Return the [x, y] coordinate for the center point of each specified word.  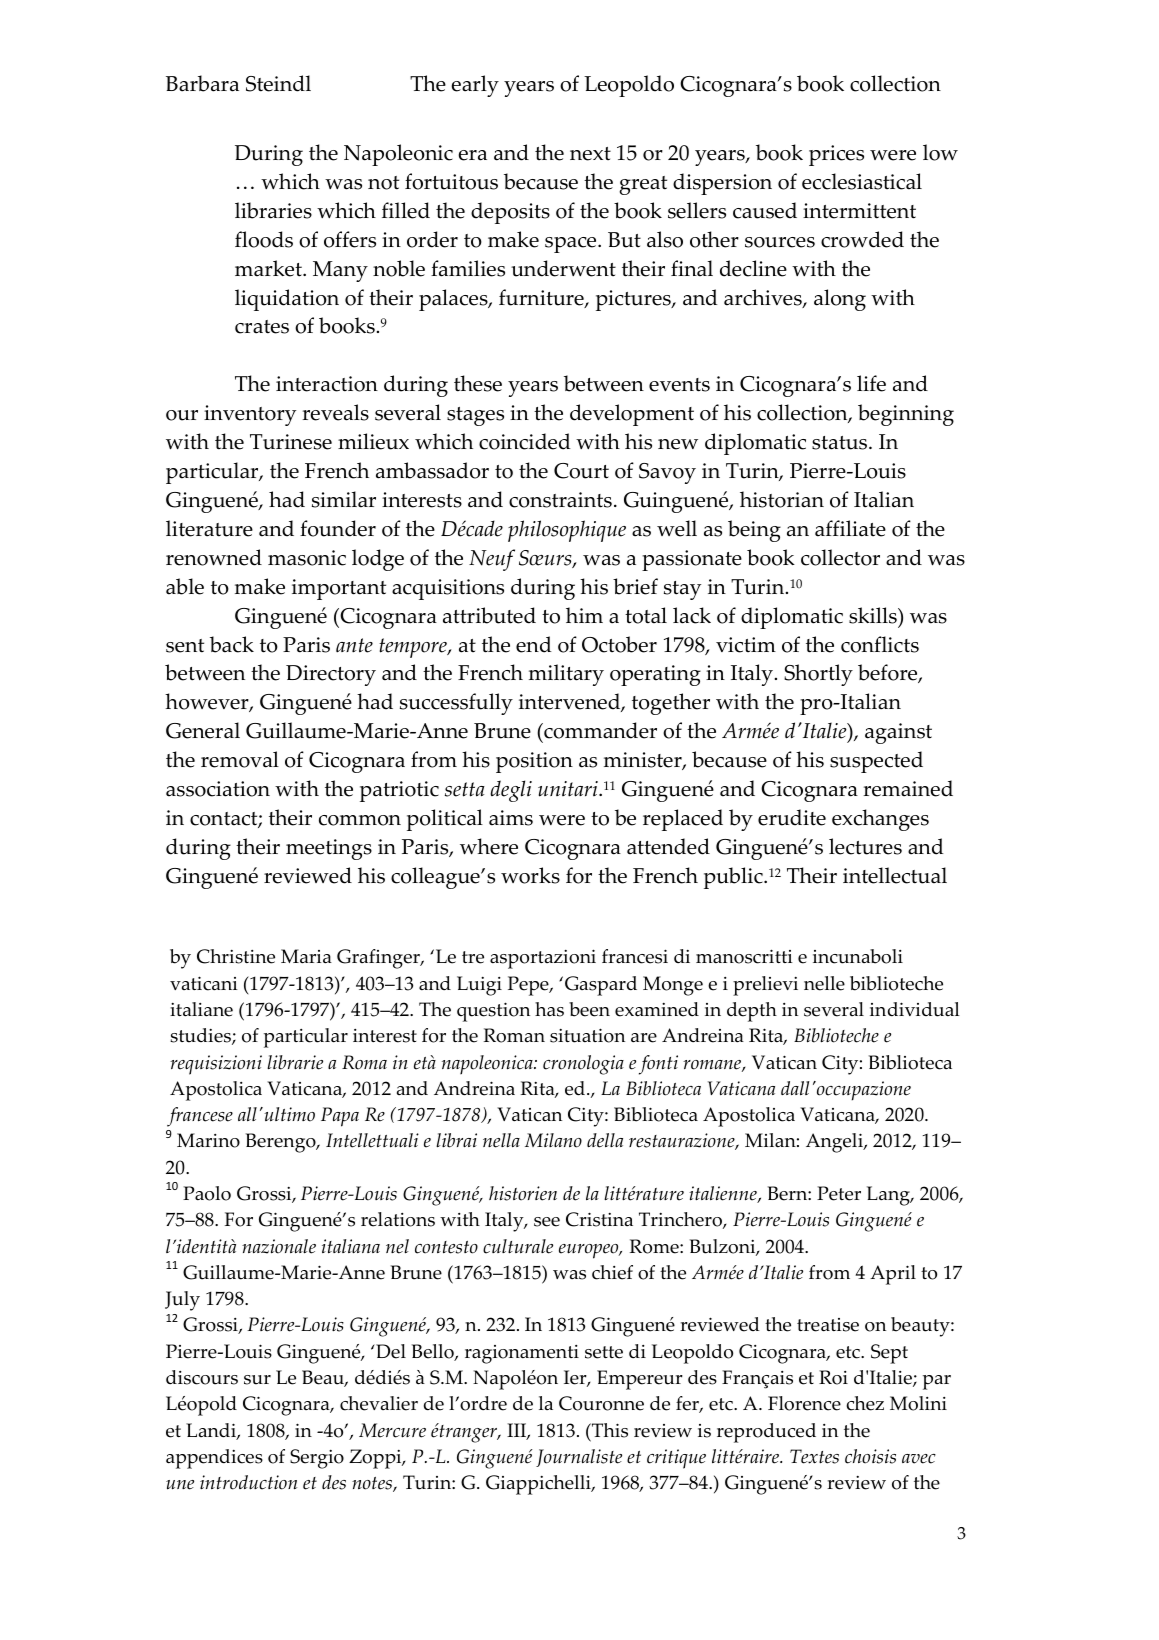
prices [836, 155]
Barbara [202, 83]
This [609, 1430]
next [590, 154]
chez [865, 1403]
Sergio [317, 1459]
